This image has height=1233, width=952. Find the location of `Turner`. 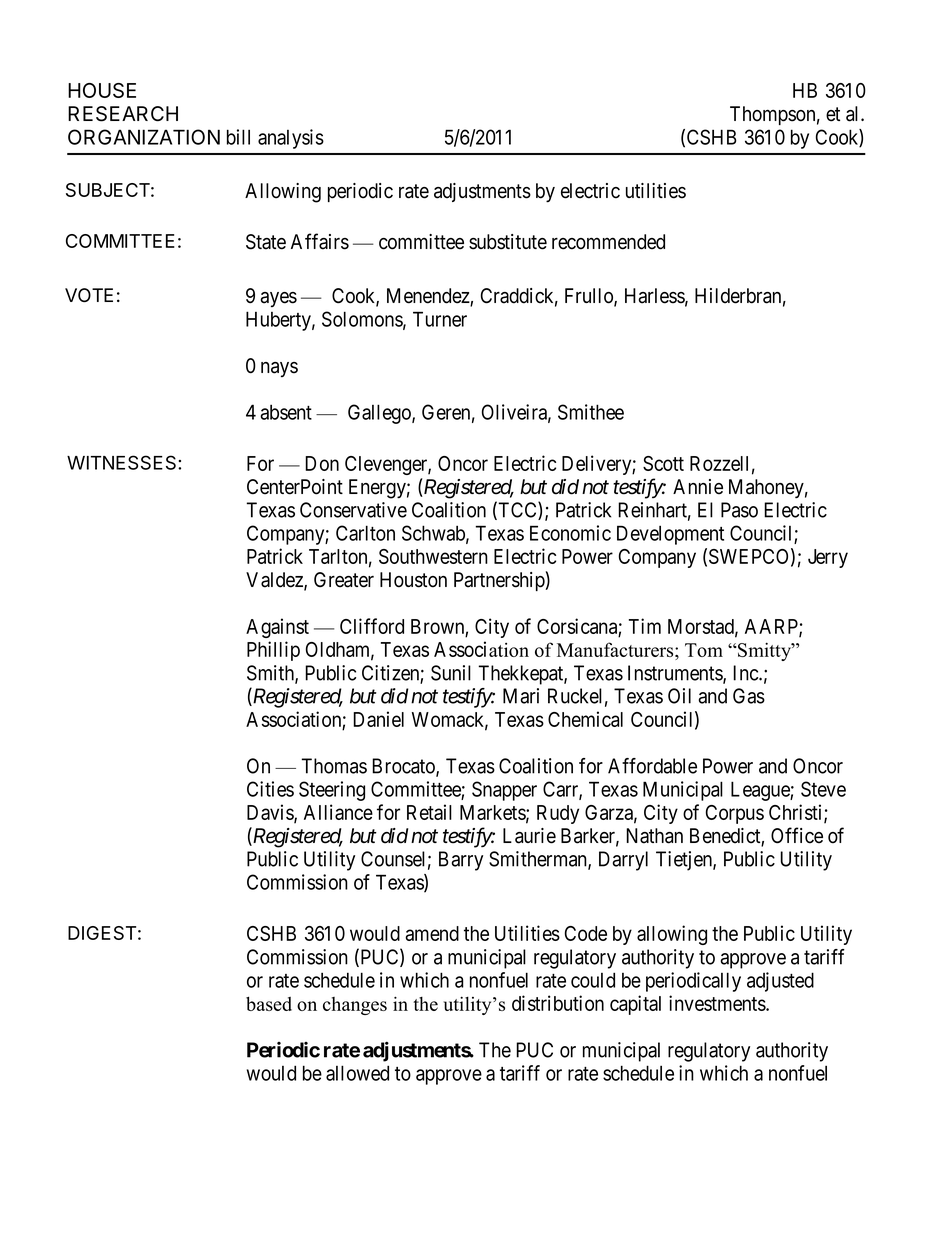

Turner is located at coordinates (440, 319).
